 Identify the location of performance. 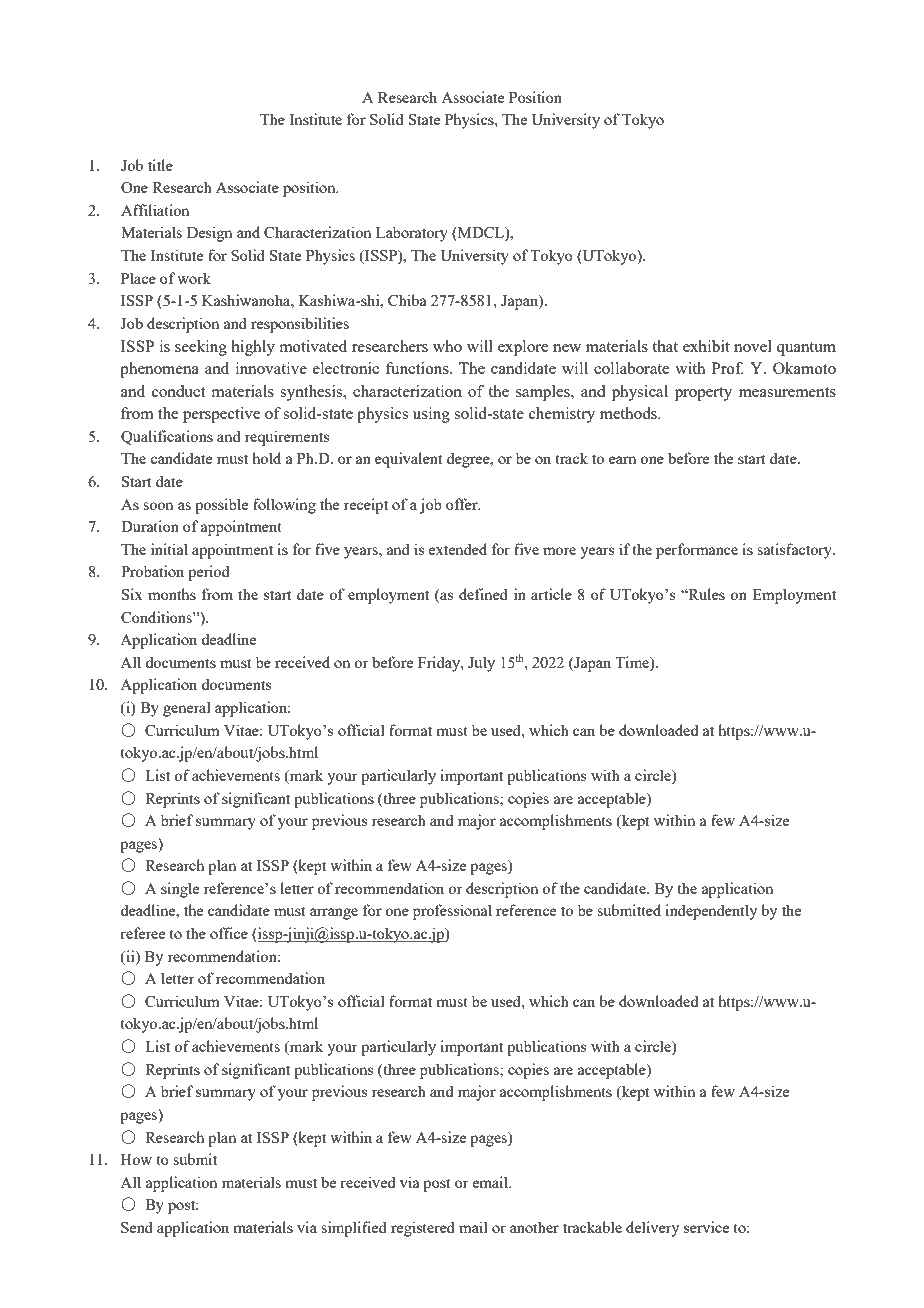
(697, 551).
